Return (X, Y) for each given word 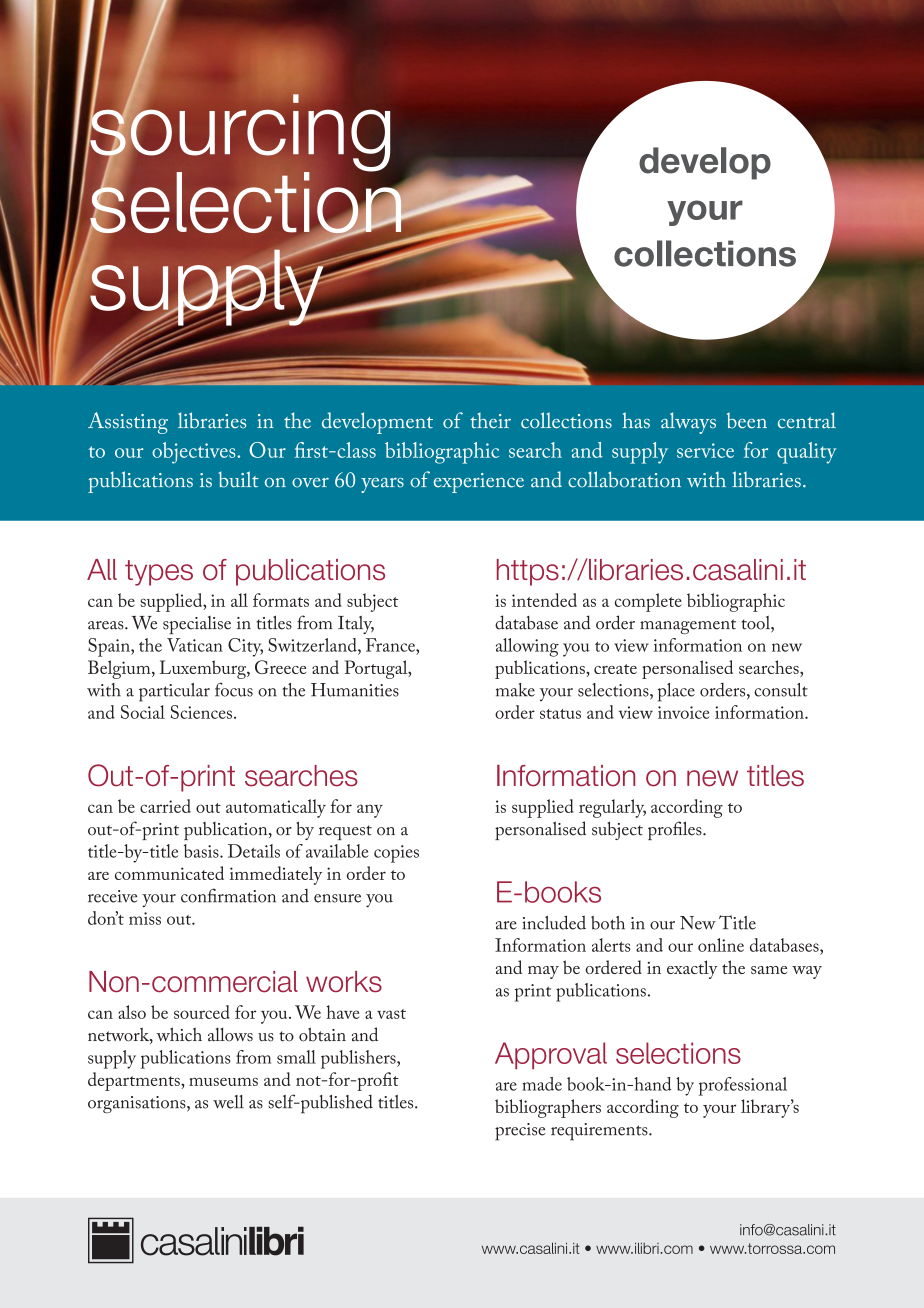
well (228, 1102)
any (370, 811)
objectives (195, 453)
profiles (676, 830)
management (688, 626)
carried (165, 806)
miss (145, 918)
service (705, 450)
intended (544, 600)
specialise (197, 625)
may (543, 972)
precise (520, 1132)
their (490, 420)
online (721, 945)
